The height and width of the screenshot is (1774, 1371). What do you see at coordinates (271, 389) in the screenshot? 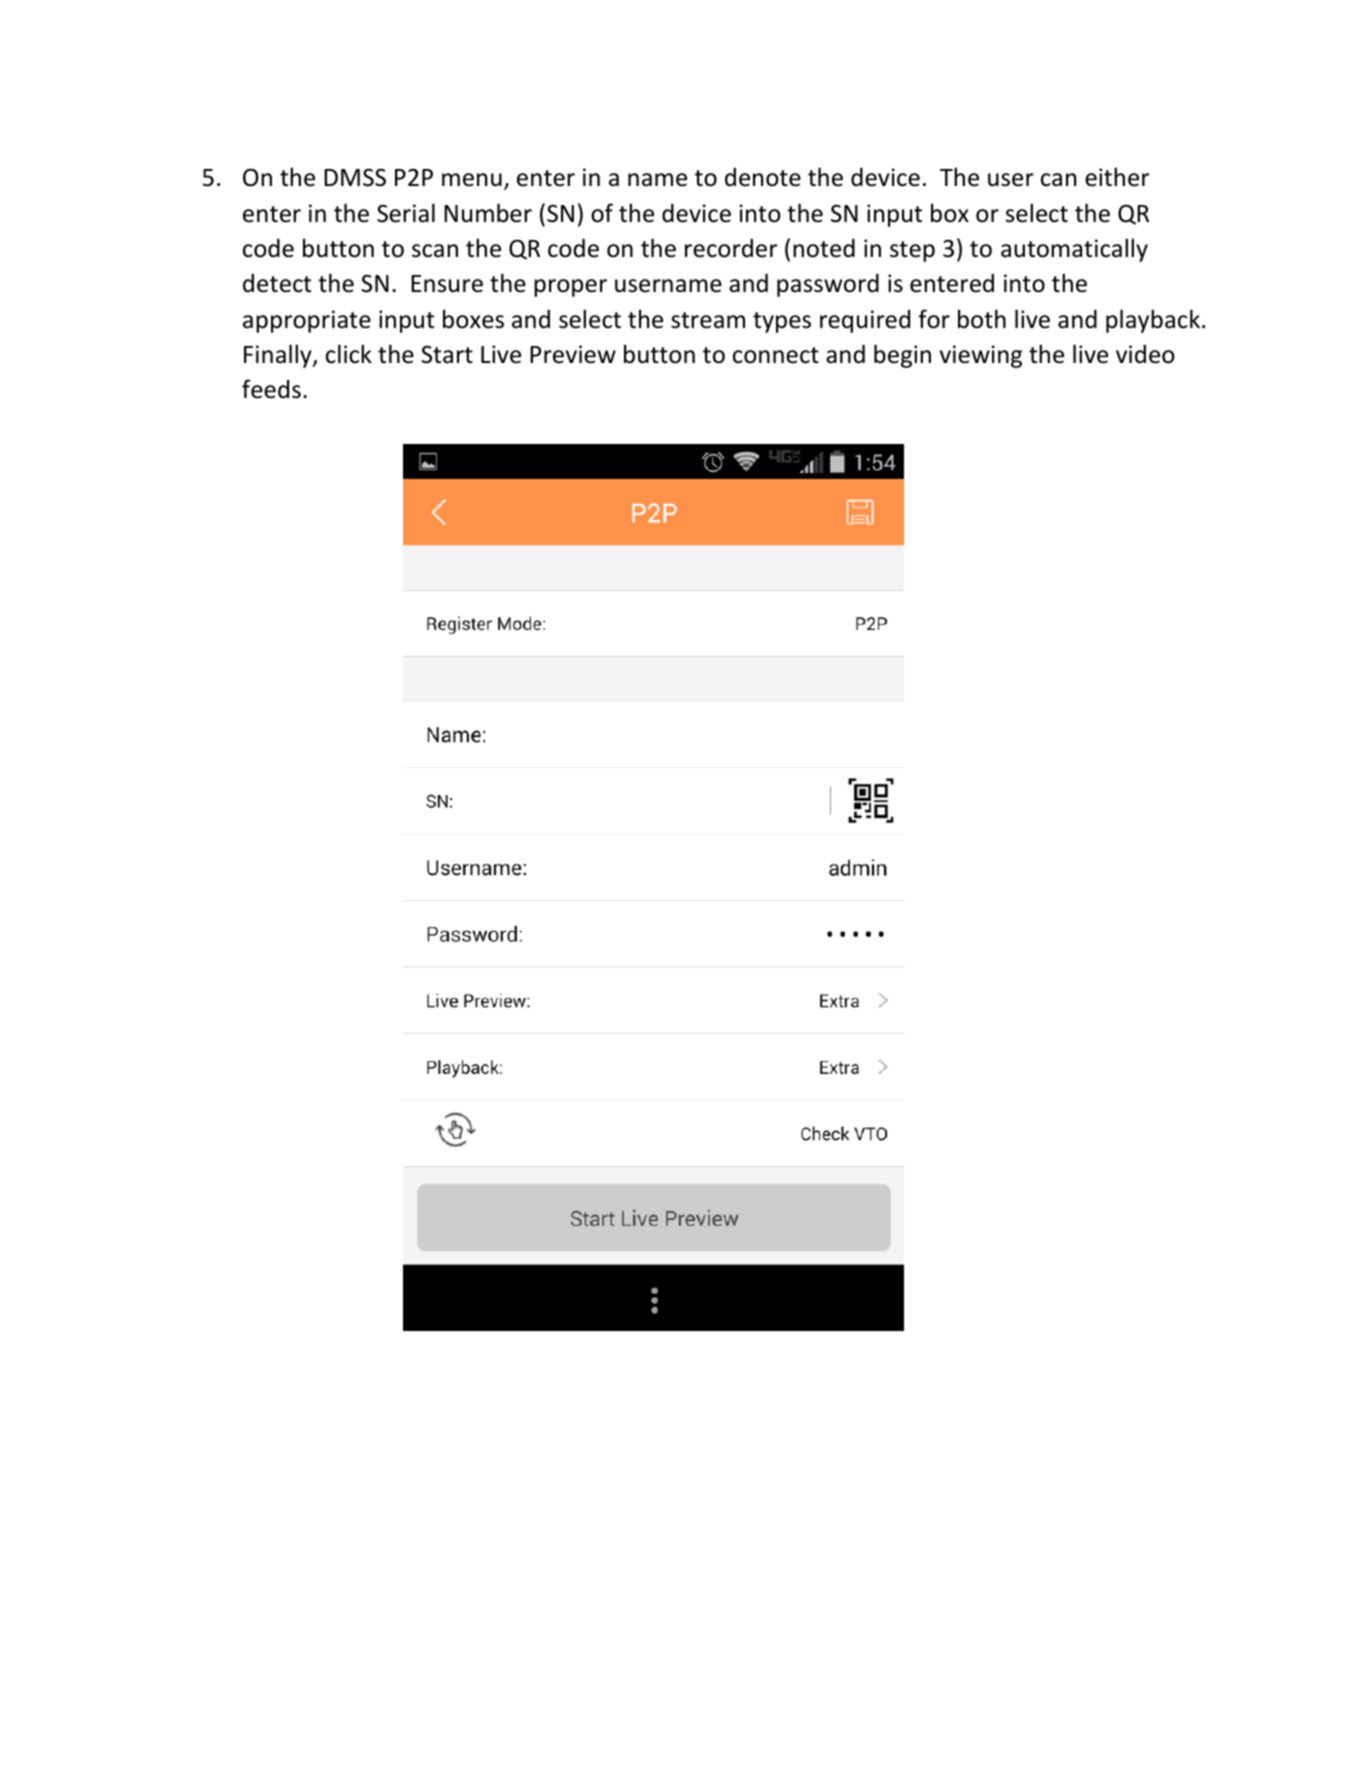
I see `feeds` at bounding box center [271, 389].
